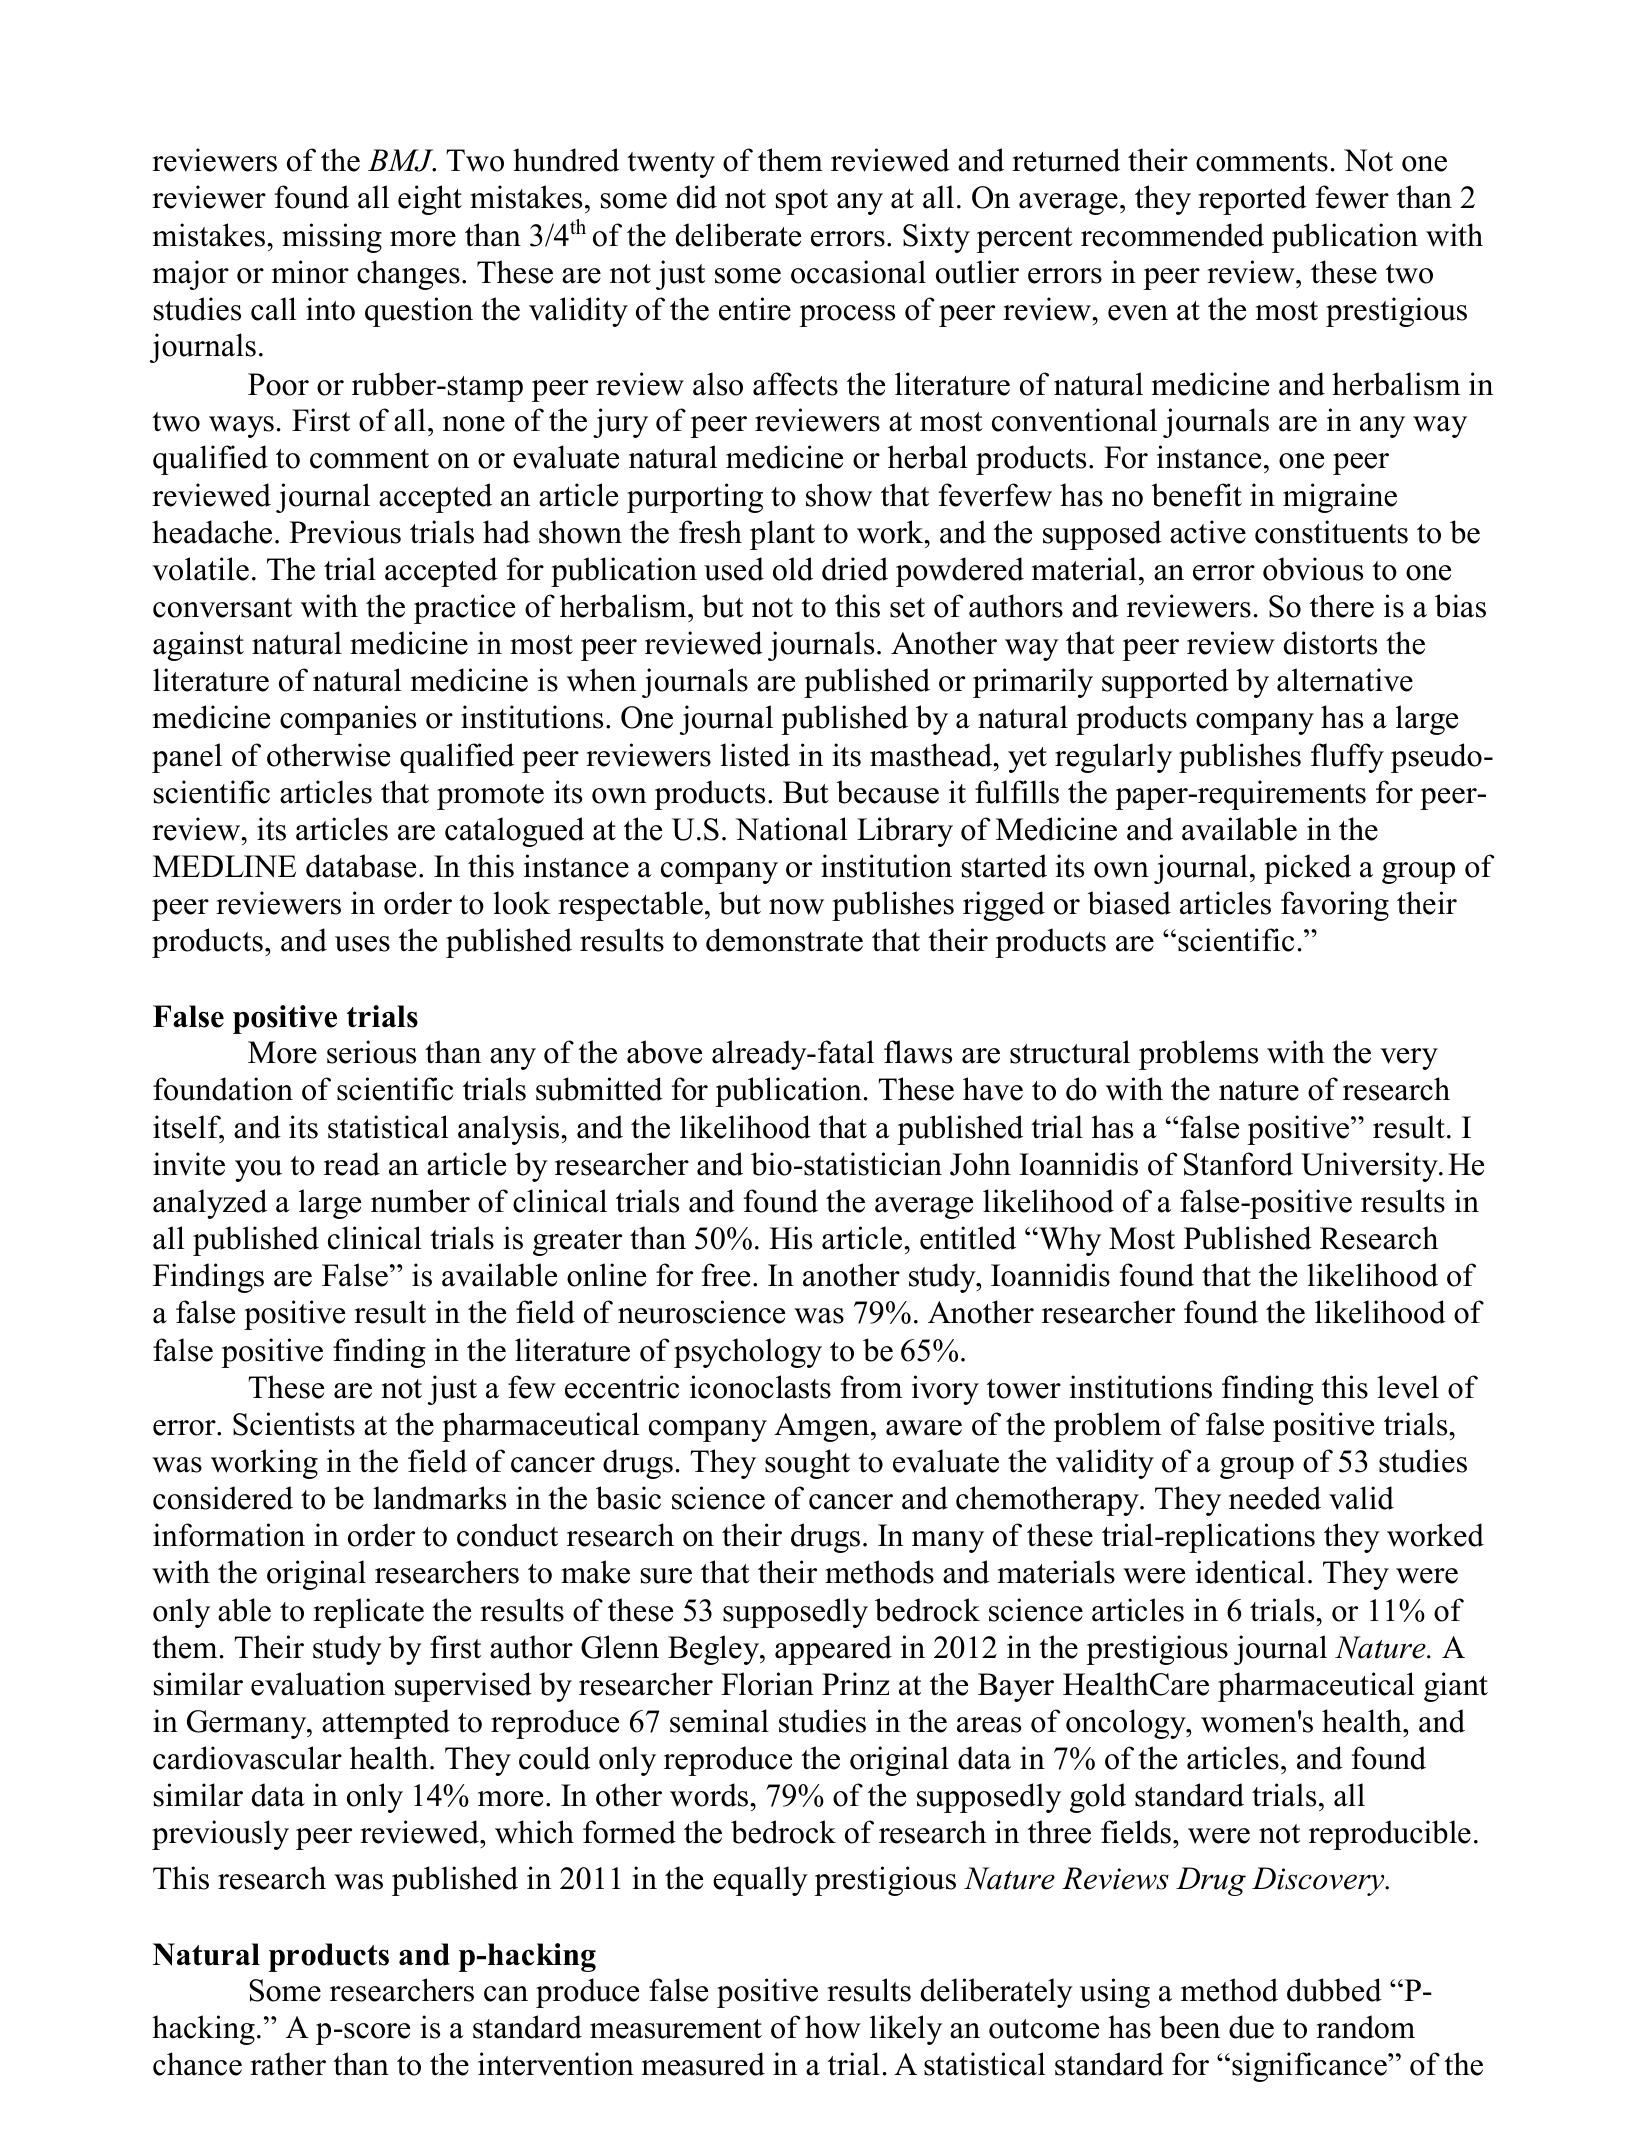 Image resolution: width=1648 pixels, height=2132 pixels. Describe the element at coordinates (1238, 1164) in the screenshot. I see `Stanford` at that location.
